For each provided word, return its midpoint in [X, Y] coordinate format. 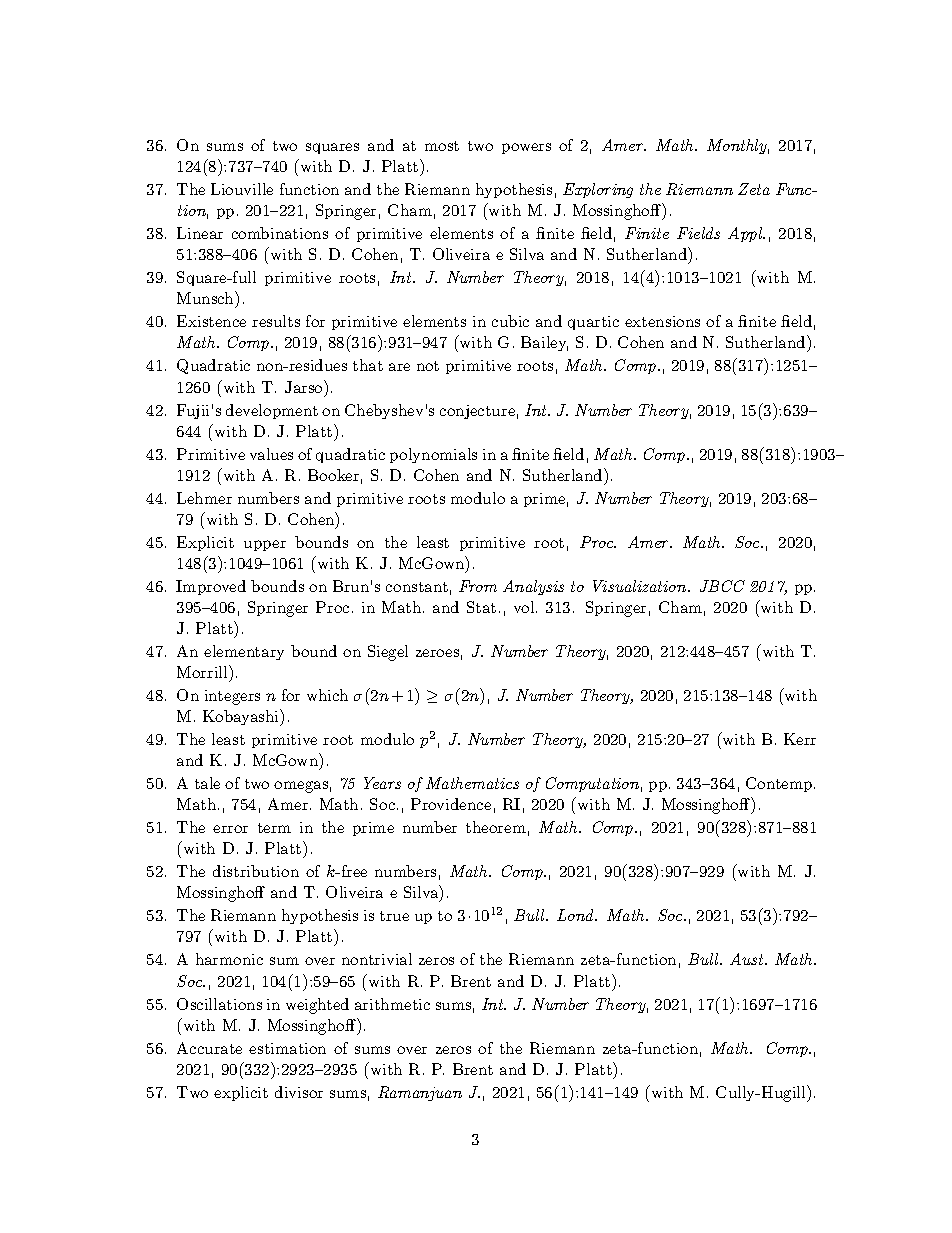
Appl [746, 234]
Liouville [242, 189]
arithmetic [392, 1004]
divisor [299, 1092]
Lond [577, 915]
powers [526, 148]
